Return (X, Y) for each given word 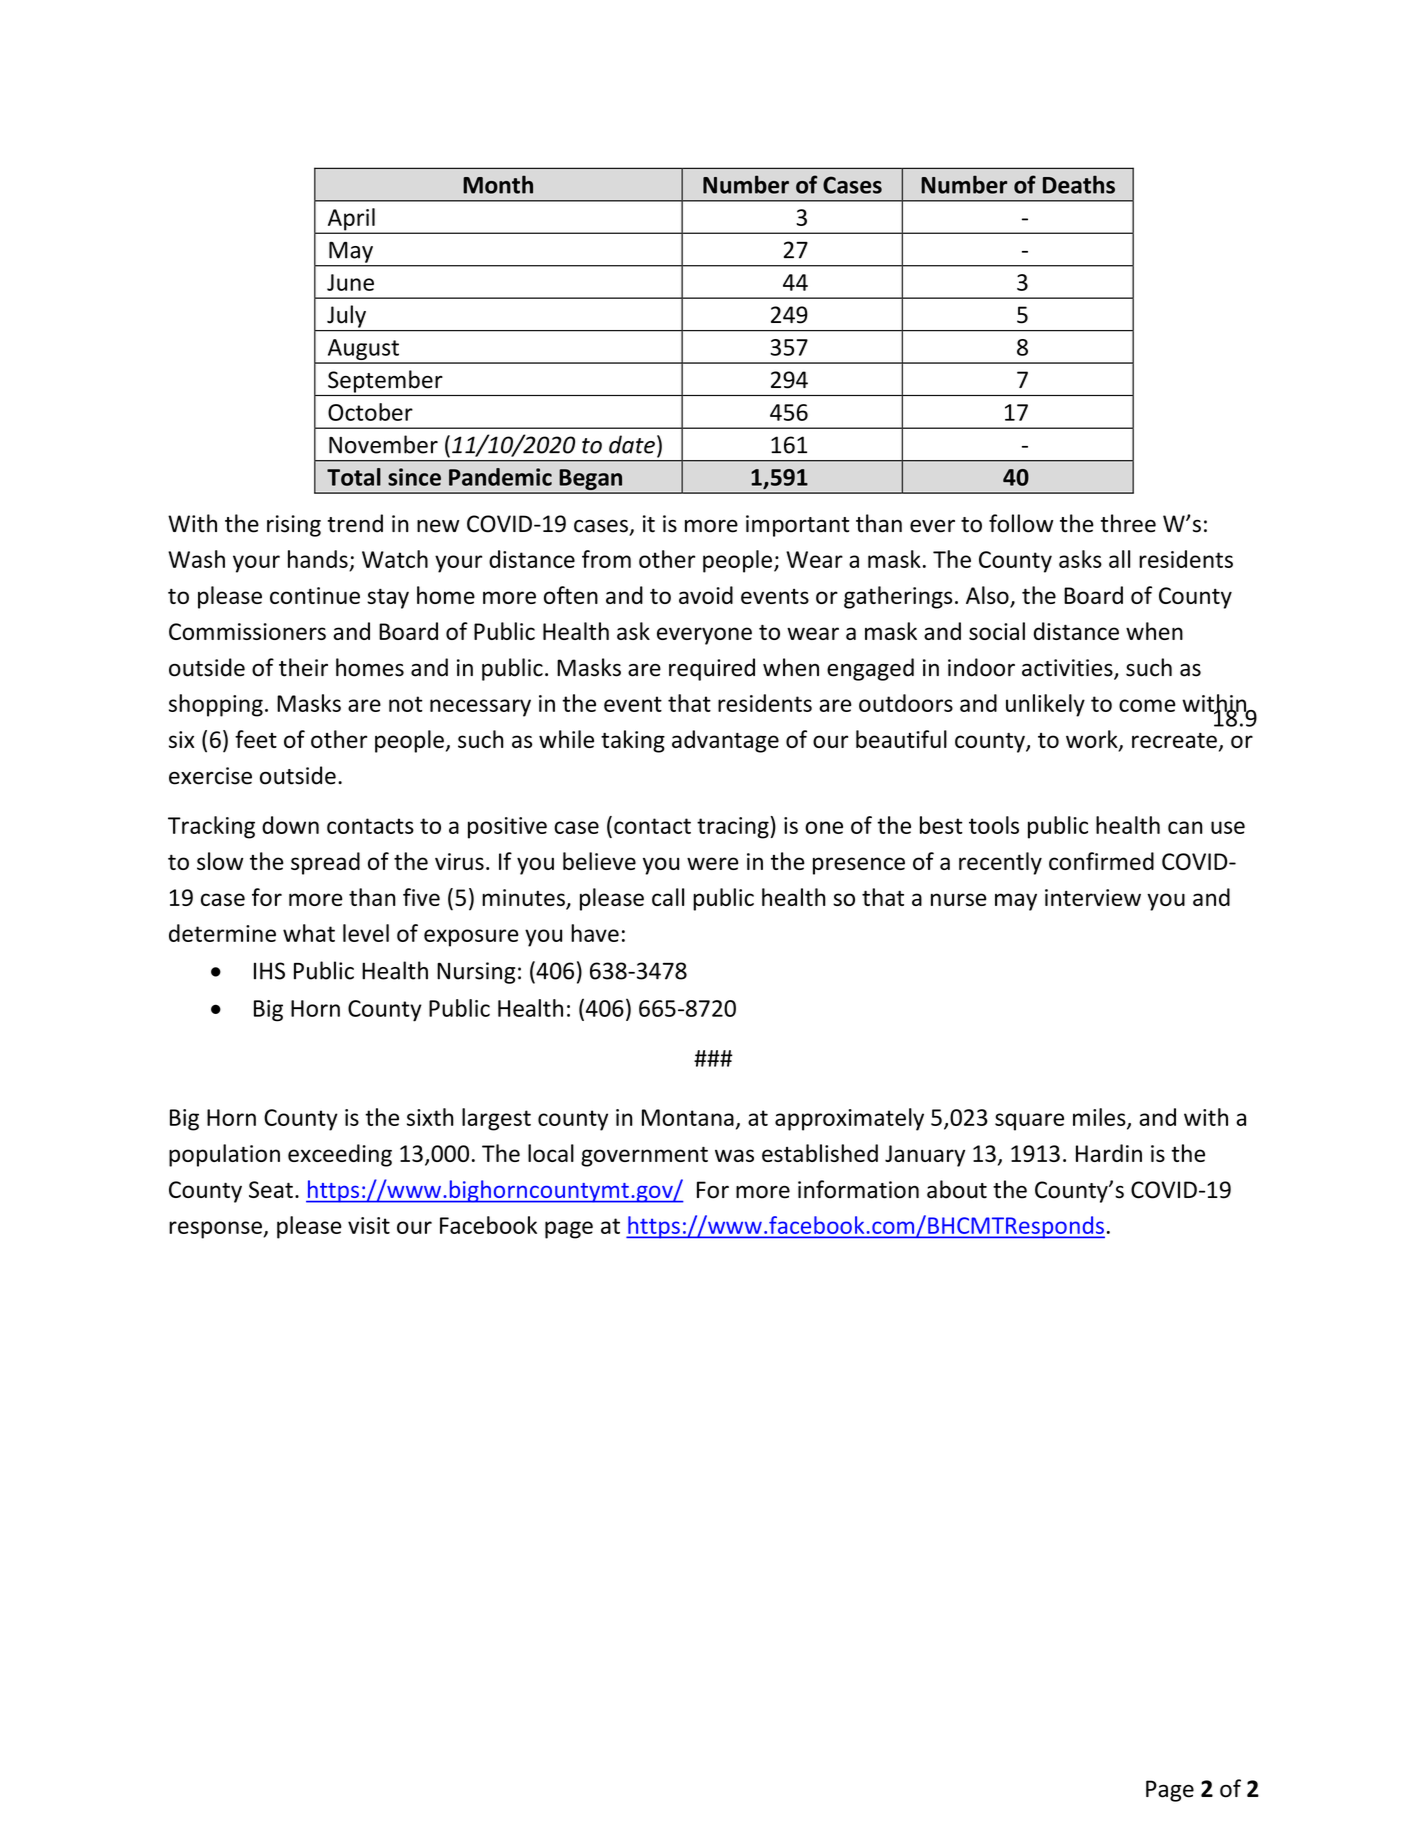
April (351, 220)
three (1128, 523)
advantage (725, 741)
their (303, 667)
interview (1093, 897)
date (632, 444)
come (1147, 705)
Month (498, 184)
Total (354, 477)
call (668, 897)
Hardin (1109, 1153)
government (644, 1157)
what (309, 933)
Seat (271, 1189)
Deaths (1079, 184)
